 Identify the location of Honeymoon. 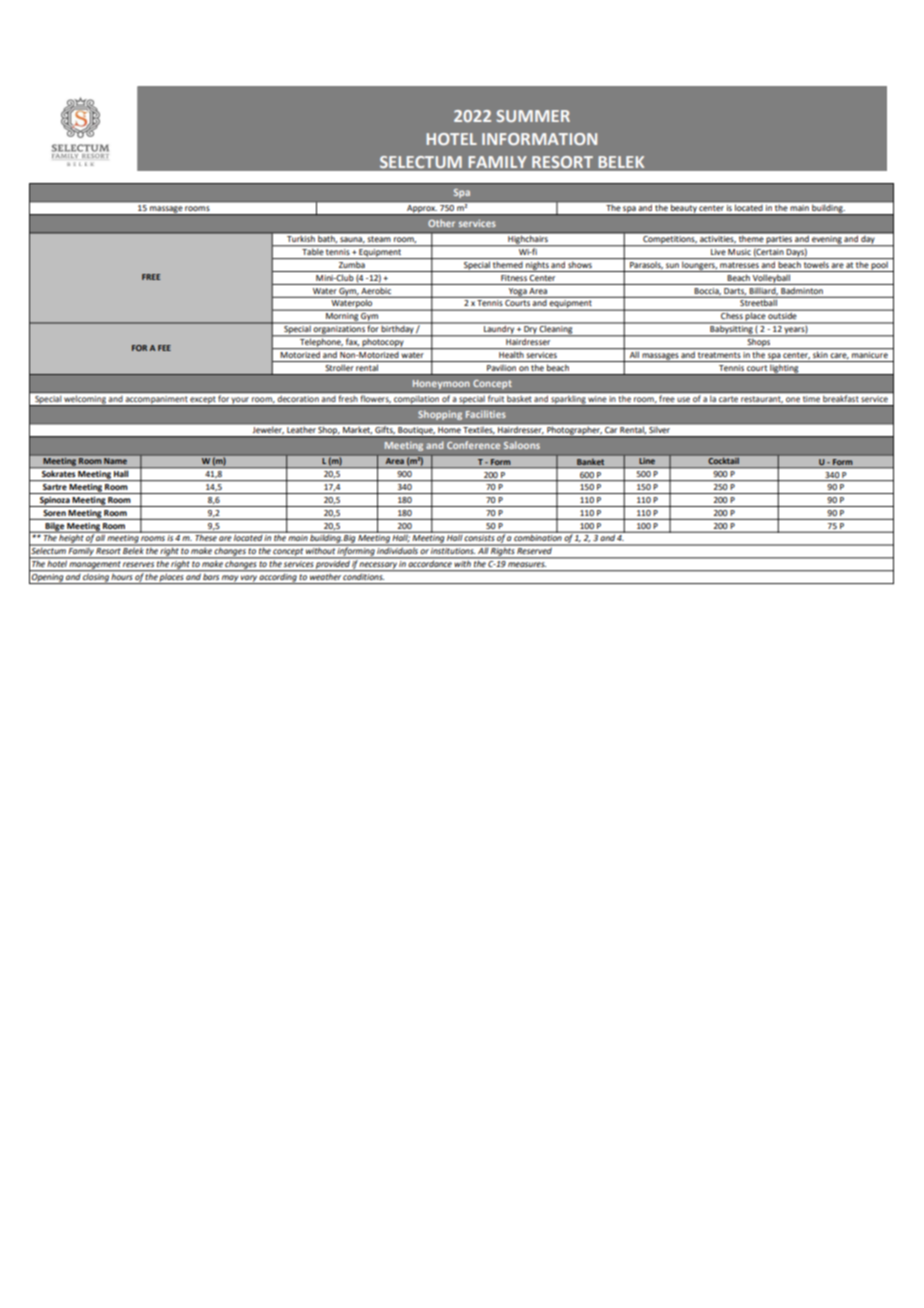
(441, 384).
